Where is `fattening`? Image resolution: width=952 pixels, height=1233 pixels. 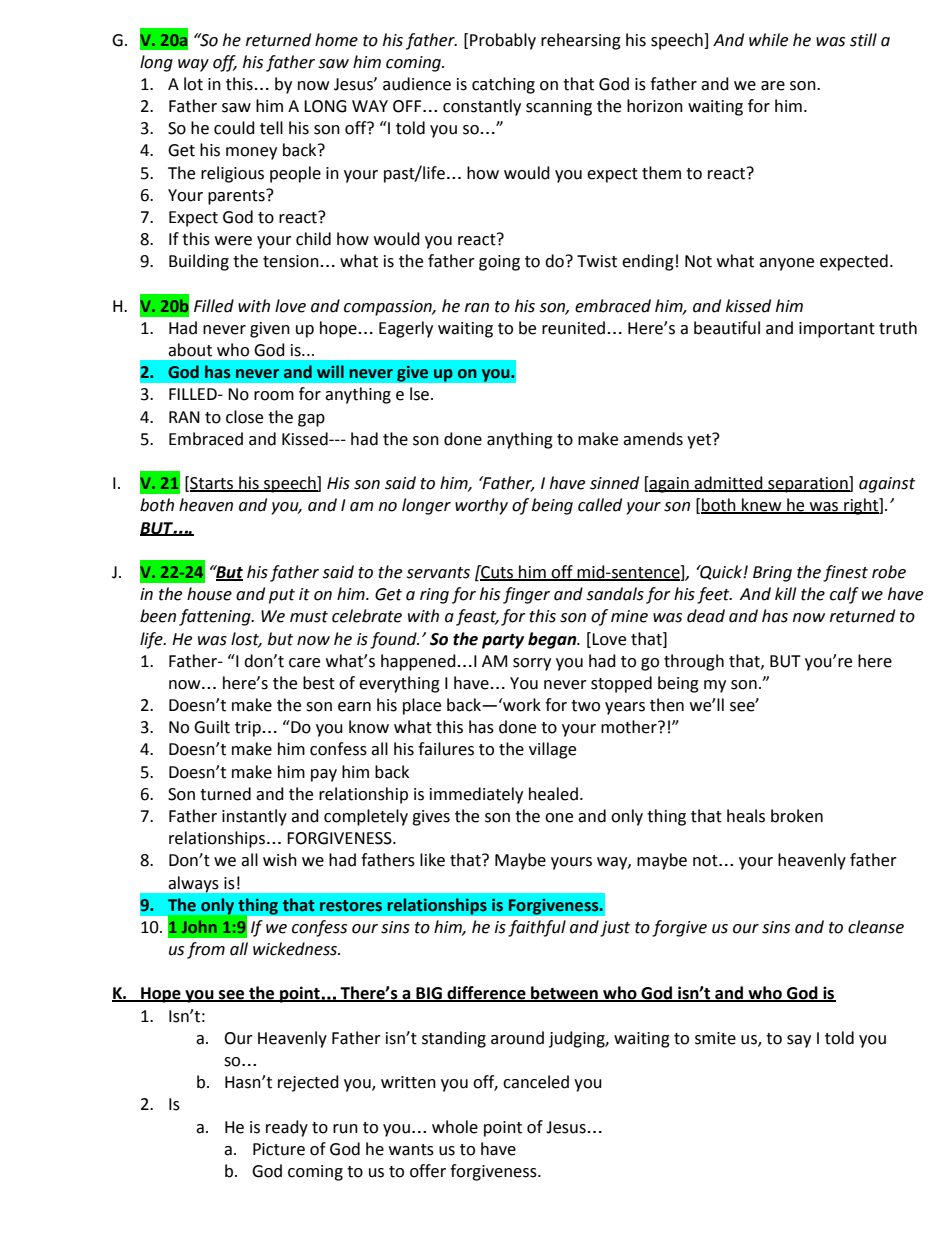 fattening is located at coordinates (216, 617).
